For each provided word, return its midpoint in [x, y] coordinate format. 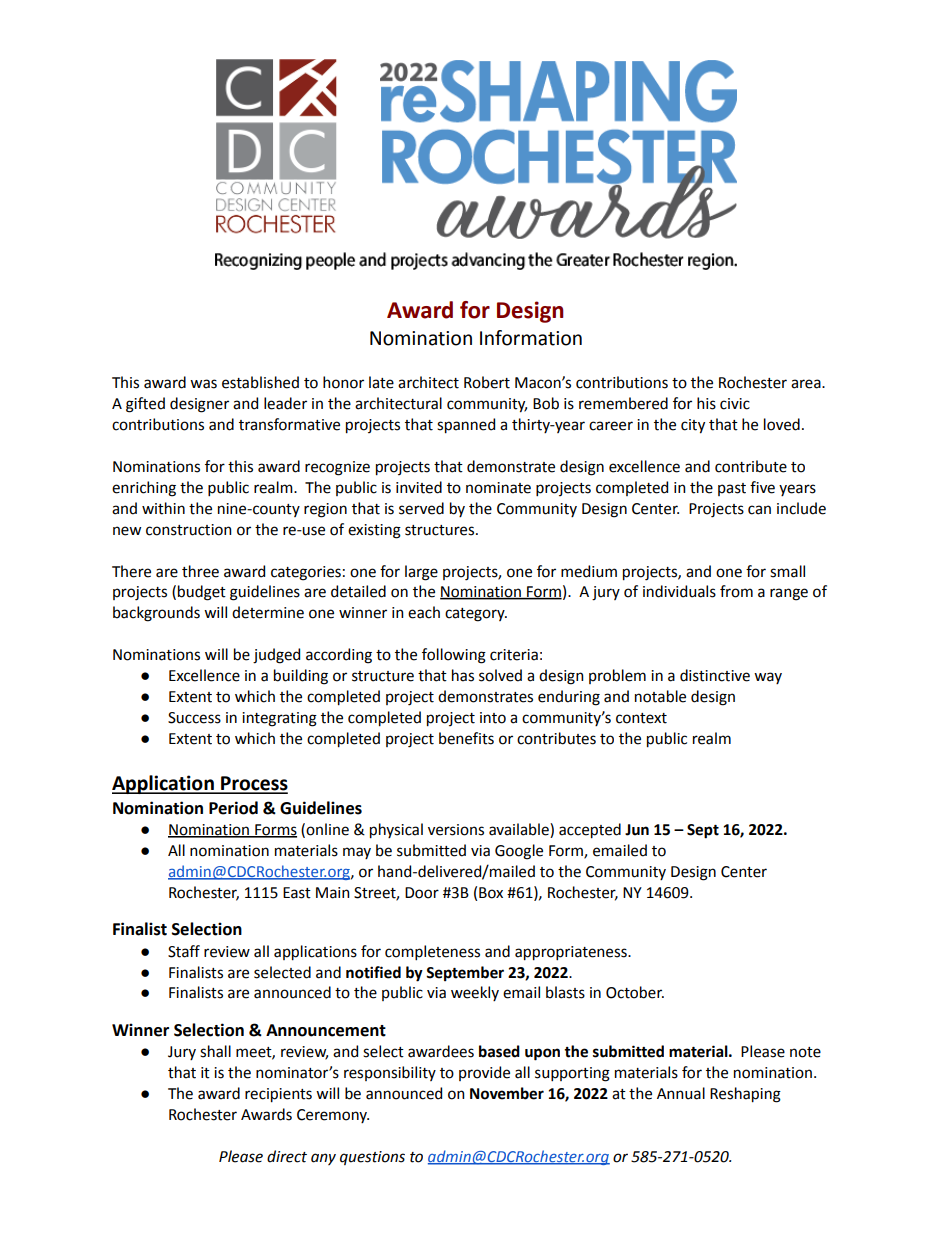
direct [287, 1156]
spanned [466, 426]
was [203, 384]
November [507, 1093]
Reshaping [745, 1095]
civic [735, 404]
